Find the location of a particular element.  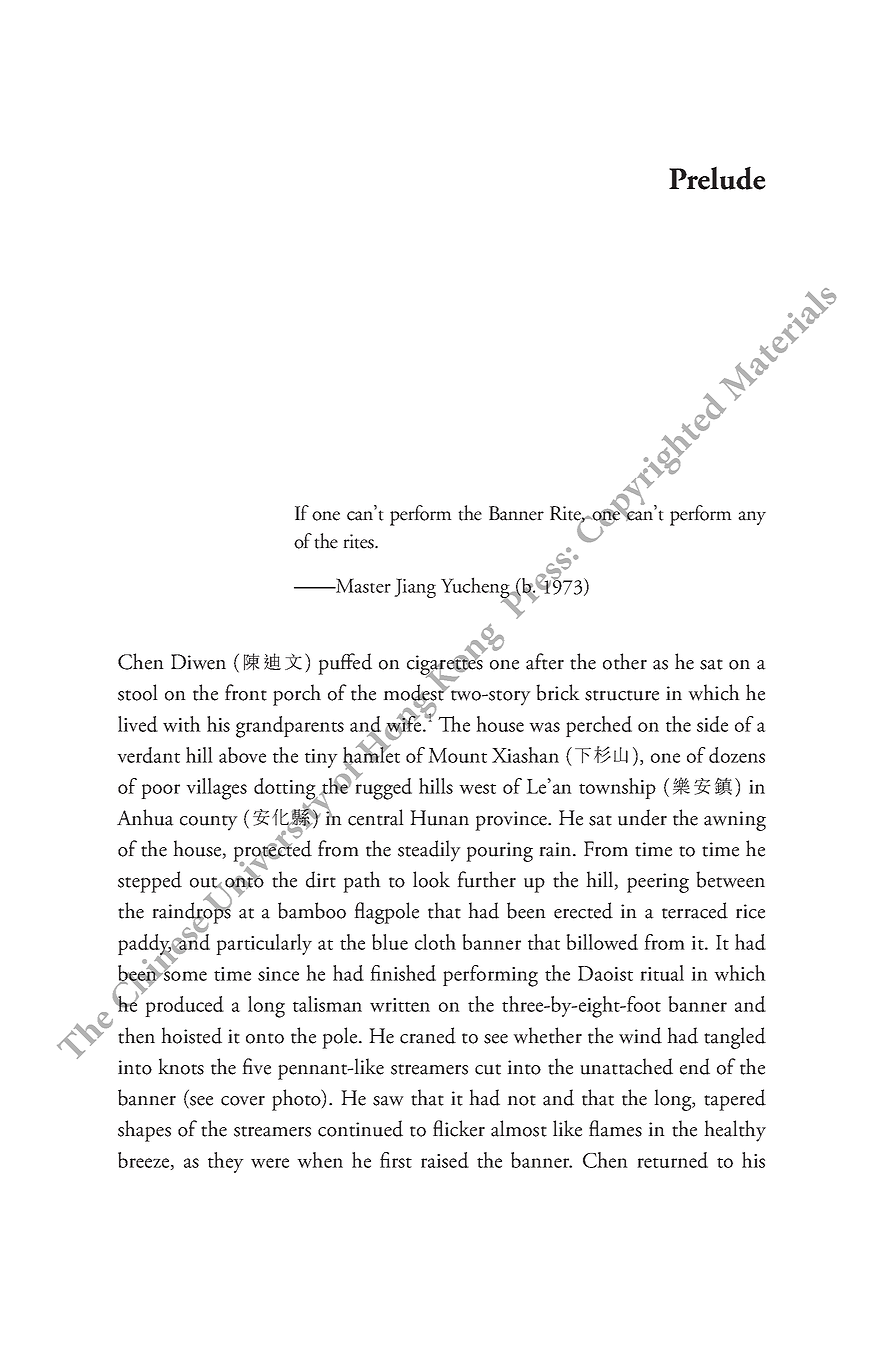

Master is located at coordinates (362, 585).
